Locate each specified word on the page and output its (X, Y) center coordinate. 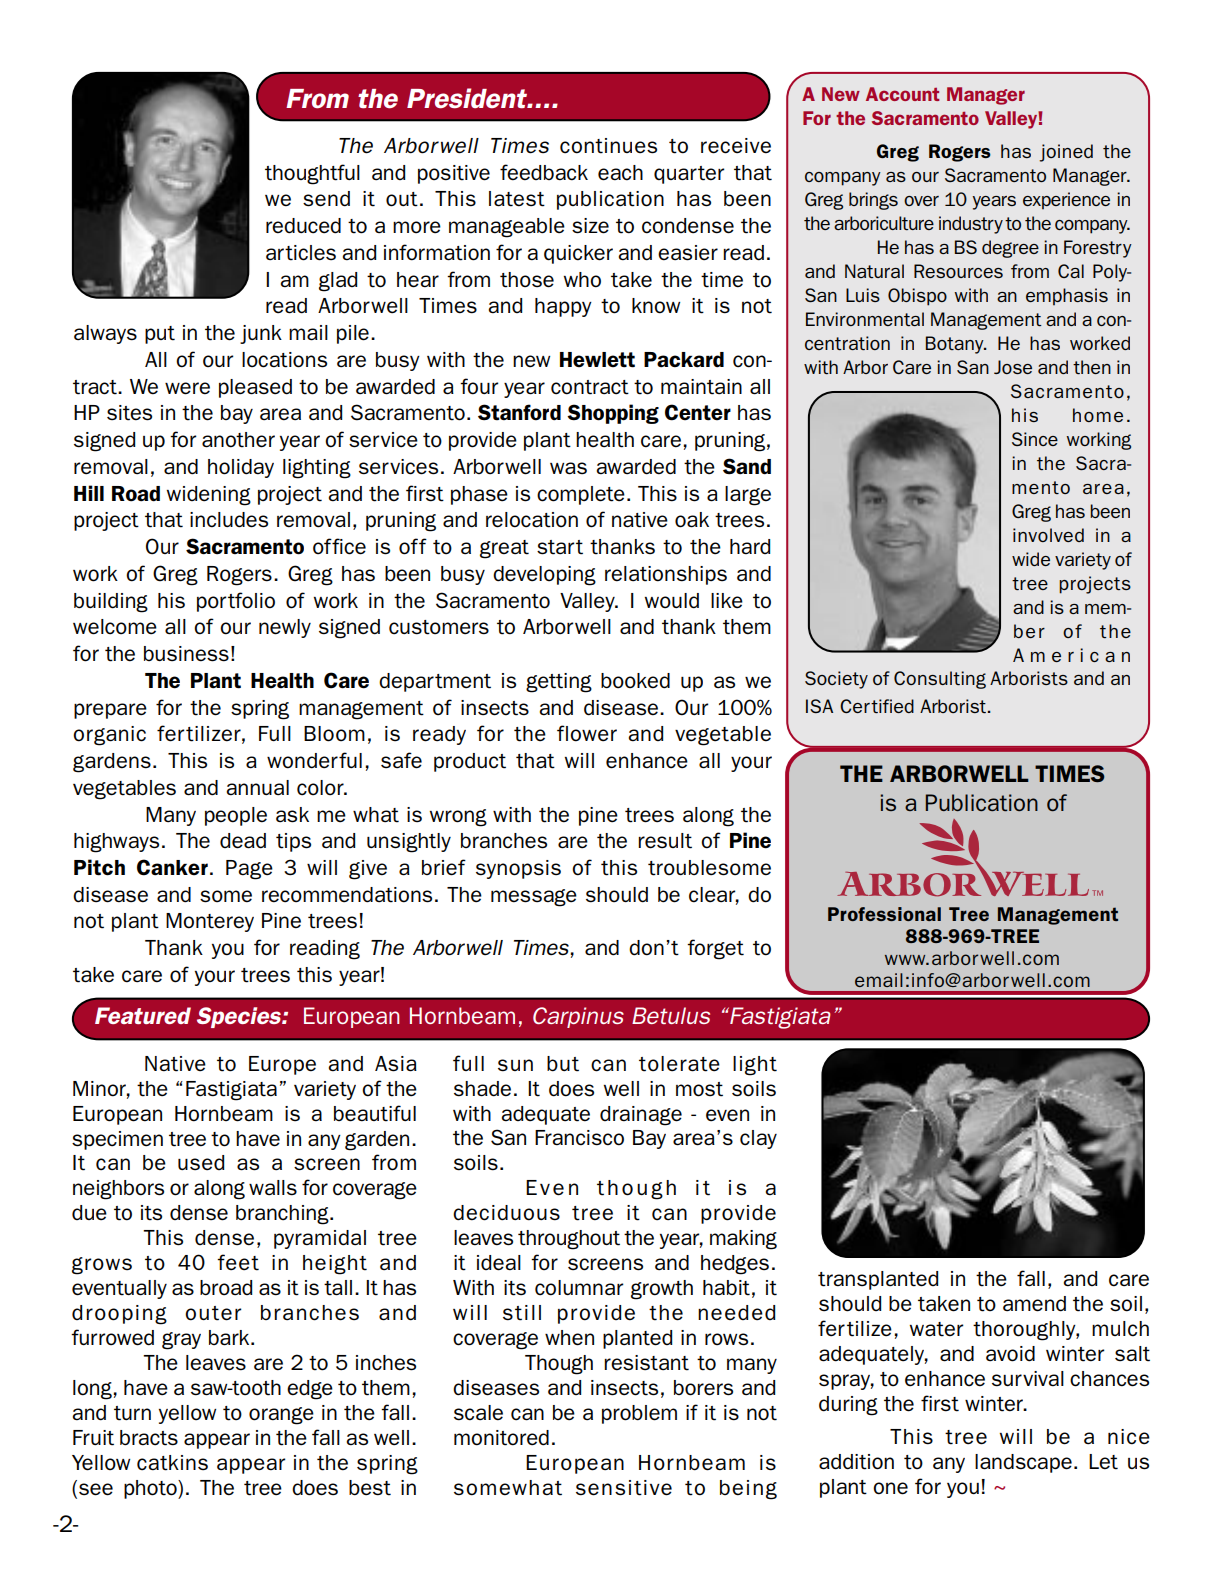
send (326, 199)
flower (587, 733)
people (236, 816)
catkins (172, 1463)
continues (608, 146)
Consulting (940, 680)
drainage (641, 1116)
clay (758, 1139)
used (201, 1163)
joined (1066, 153)
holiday (241, 468)
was (568, 468)
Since (1035, 439)
